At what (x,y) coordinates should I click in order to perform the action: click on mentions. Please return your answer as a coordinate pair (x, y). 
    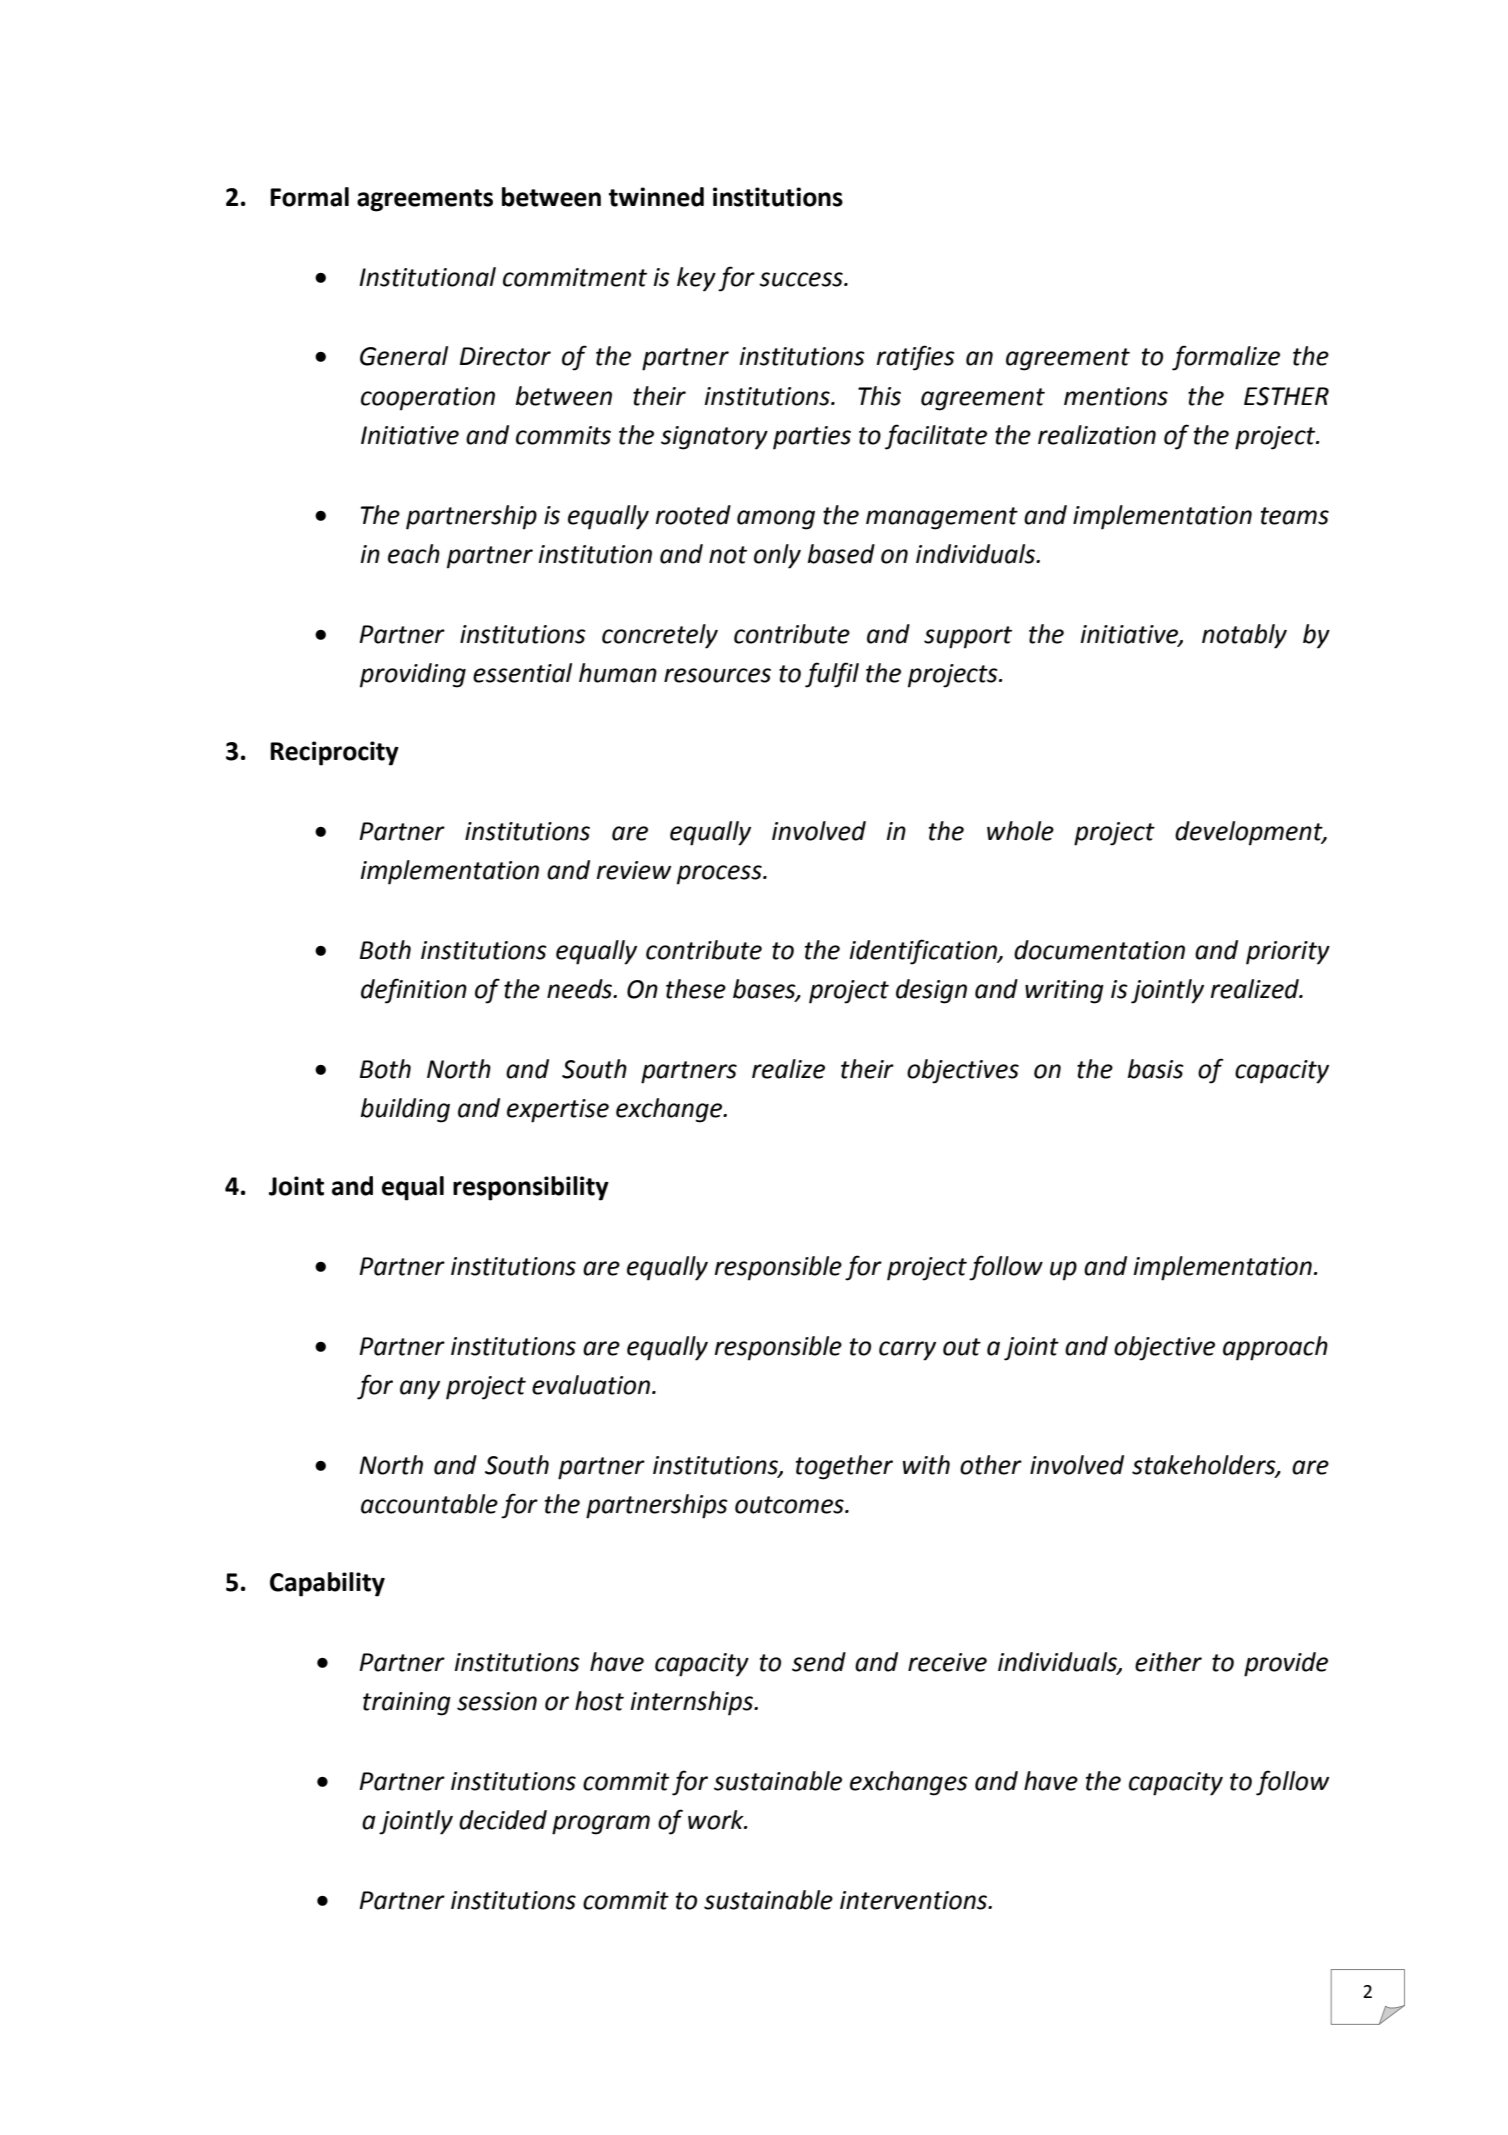
    Looking at the image, I should click on (1116, 396).
